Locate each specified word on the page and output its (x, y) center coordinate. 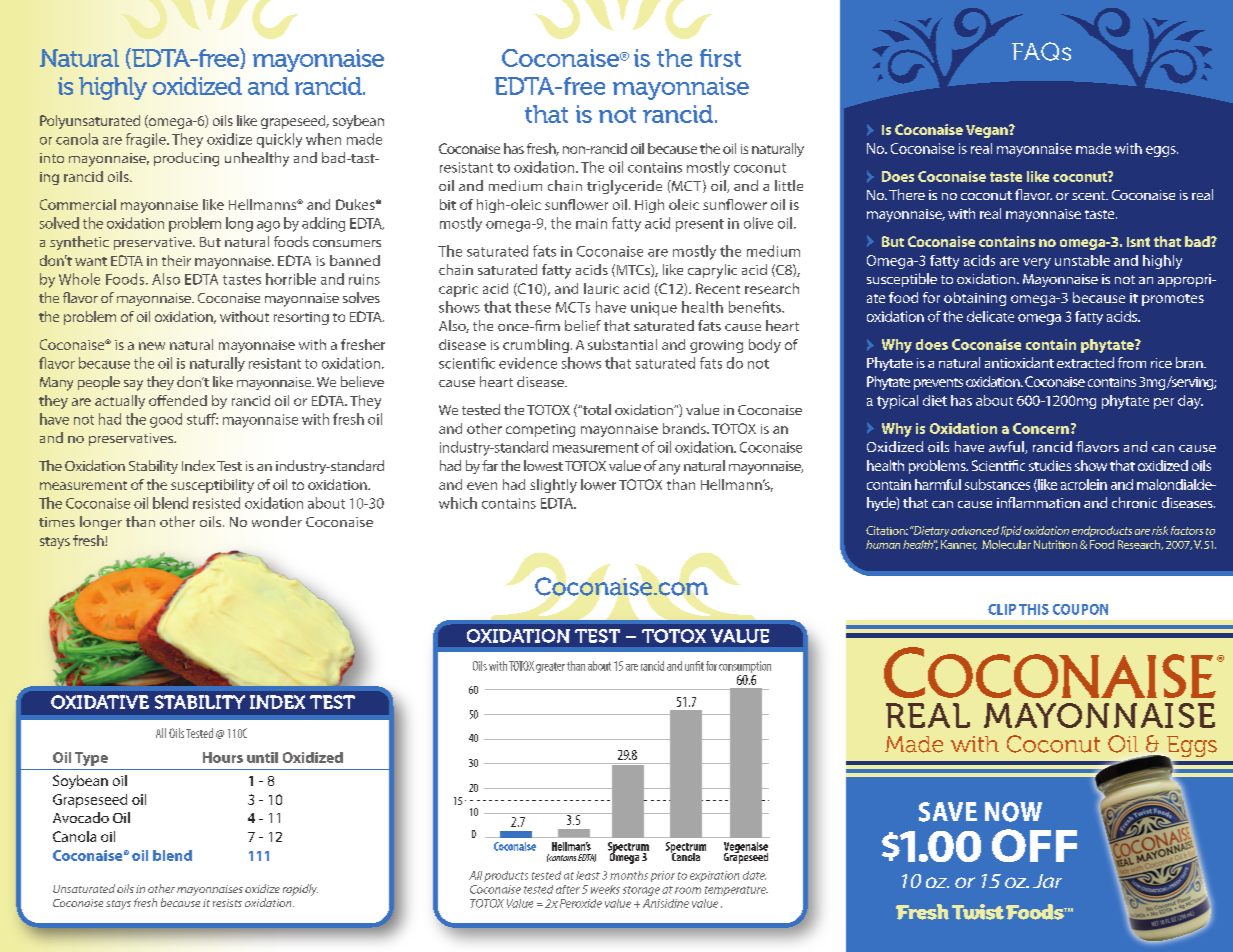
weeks (605, 889)
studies (1050, 465)
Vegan (988, 131)
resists (227, 903)
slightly (553, 486)
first (720, 58)
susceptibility (212, 486)
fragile (147, 140)
